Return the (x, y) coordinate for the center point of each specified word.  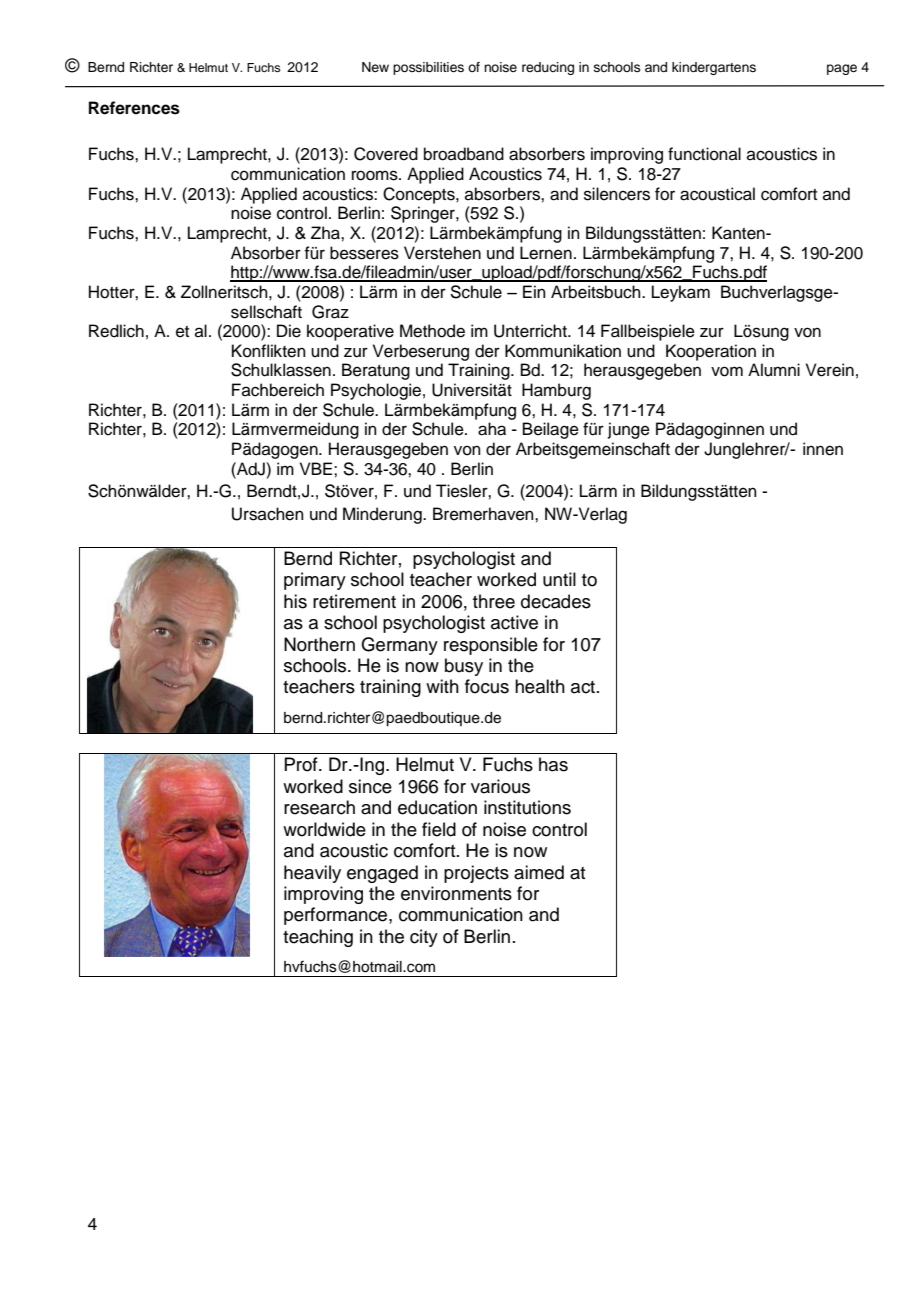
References (134, 108)
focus (487, 686)
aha (492, 429)
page (842, 69)
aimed (539, 872)
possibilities (428, 68)
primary (315, 581)
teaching (318, 938)
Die (289, 331)
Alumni (774, 370)
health (540, 686)
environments (456, 893)
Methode (432, 331)
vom (727, 371)
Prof (302, 764)
